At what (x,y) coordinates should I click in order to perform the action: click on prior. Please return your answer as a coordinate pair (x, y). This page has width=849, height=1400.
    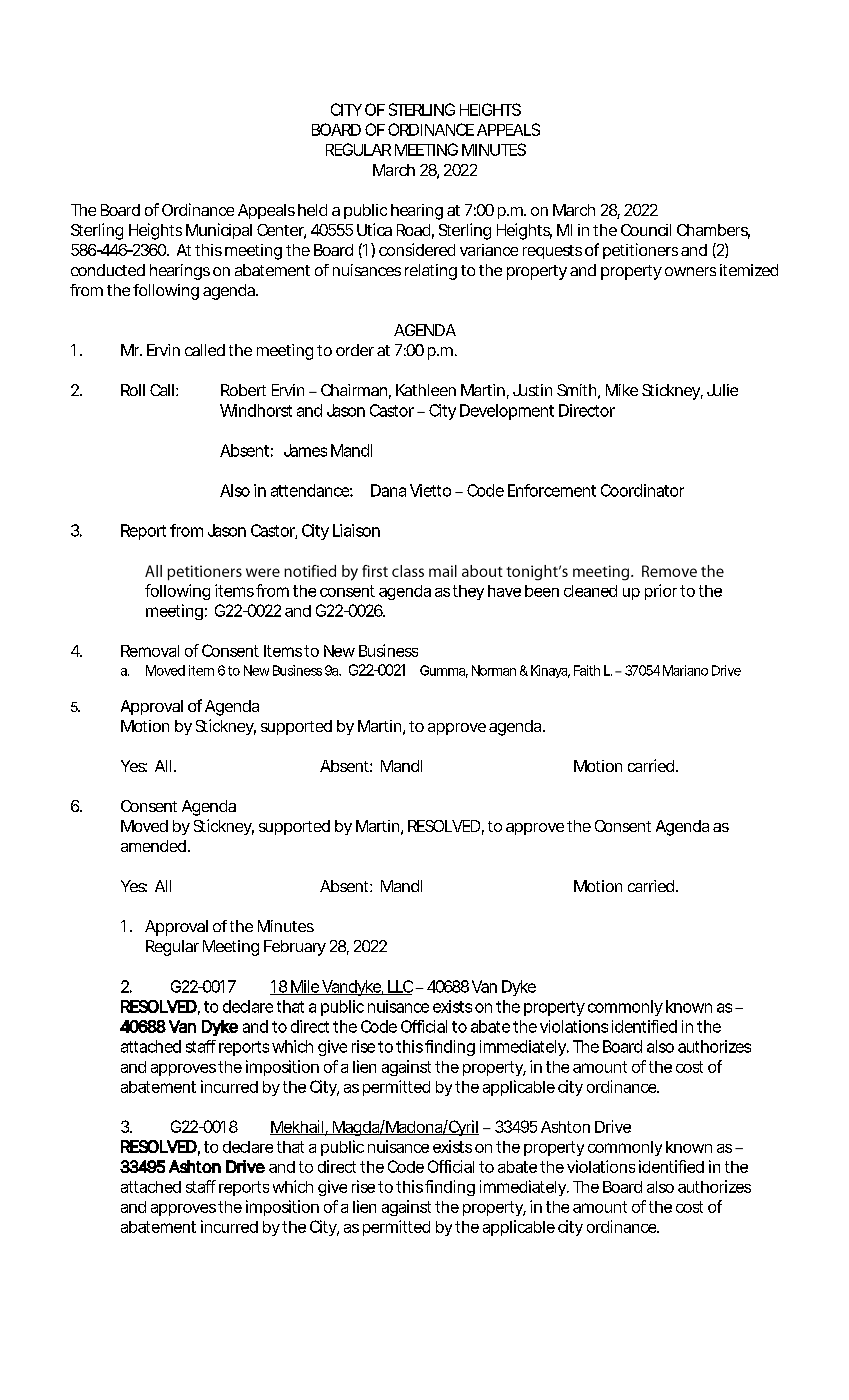
    Looking at the image, I should click on (661, 592).
